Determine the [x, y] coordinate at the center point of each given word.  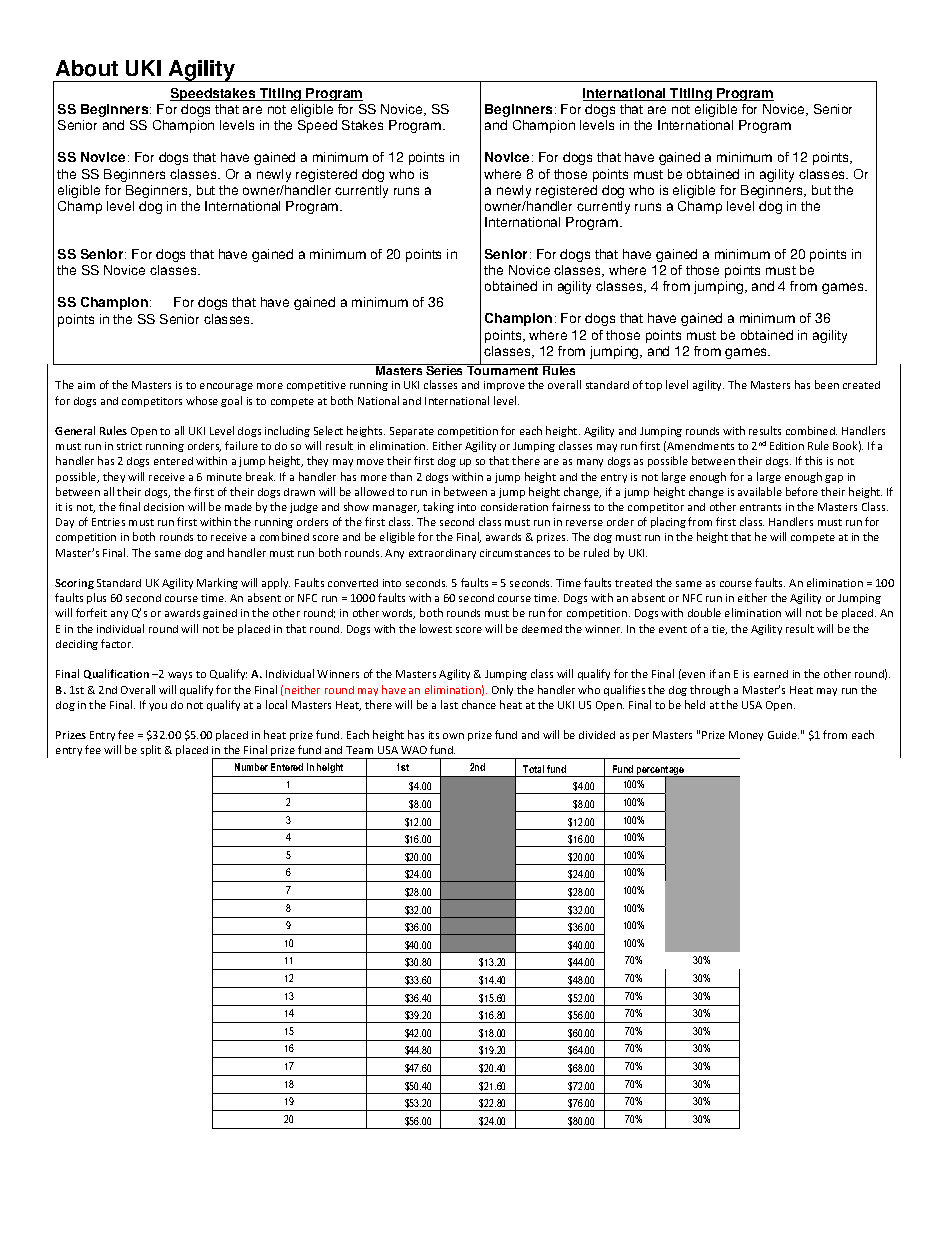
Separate [412, 432]
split [151, 750]
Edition [787, 446]
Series [445, 369]
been [827, 384]
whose [202, 400]
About [87, 68]
